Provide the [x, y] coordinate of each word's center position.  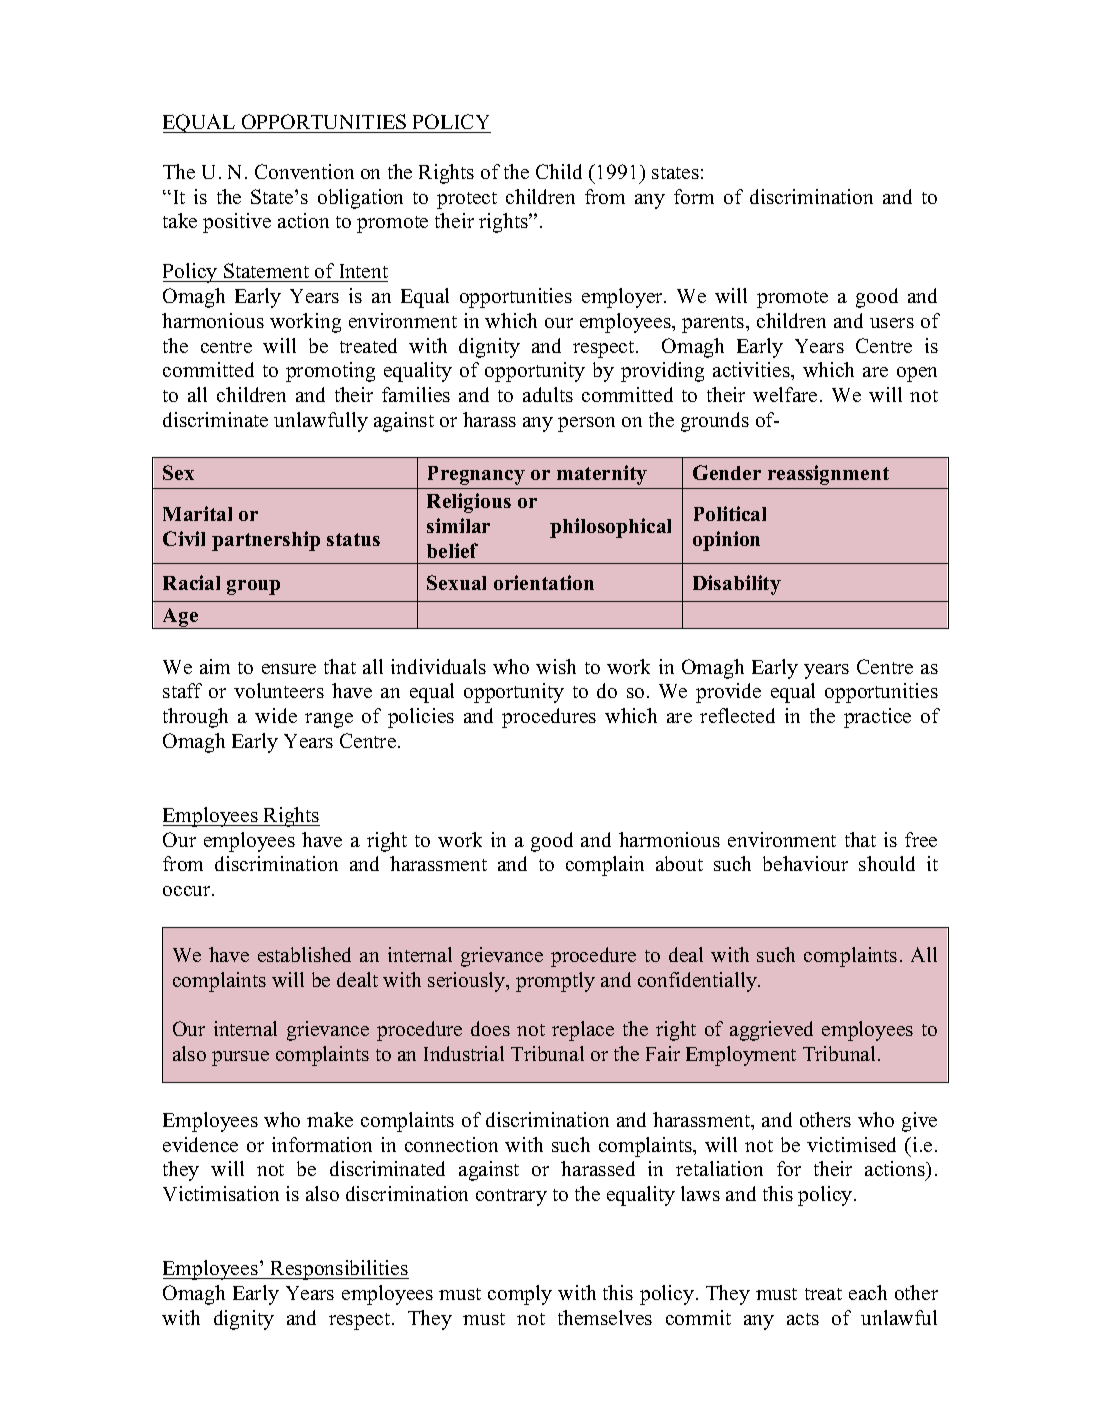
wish [556, 666]
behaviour [805, 863]
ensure [289, 669]
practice [877, 718]
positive [237, 223]
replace [583, 1031]
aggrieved [771, 1031]
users [892, 323]
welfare [785, 394]
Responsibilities [339, 1270]
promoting [330, 372]
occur [188, 891]
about [679, 863]
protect [467, 200]
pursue [240, 1058]
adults [548, 394]
